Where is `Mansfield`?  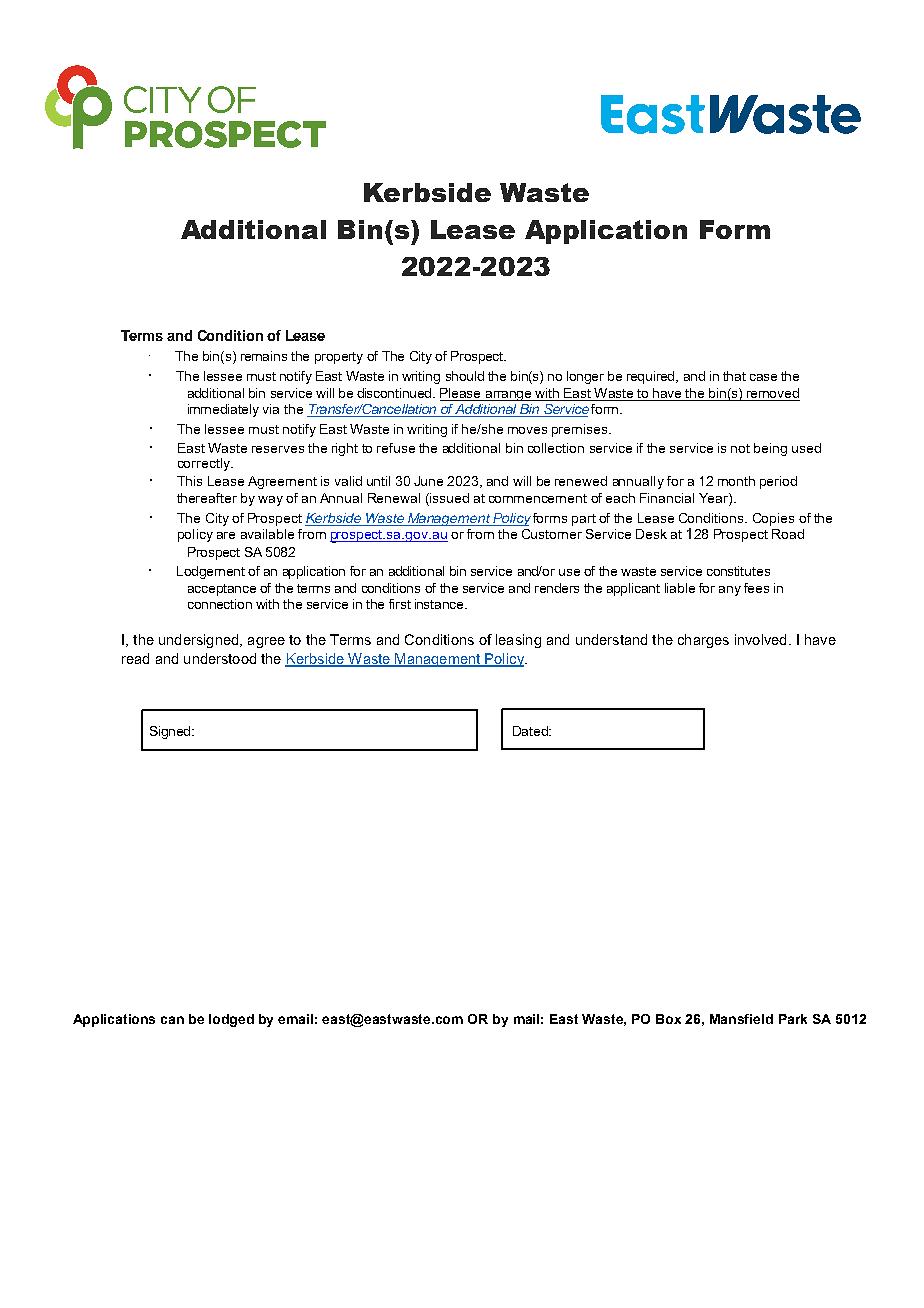 Mansfield is located at coordinates (741, 1019).
